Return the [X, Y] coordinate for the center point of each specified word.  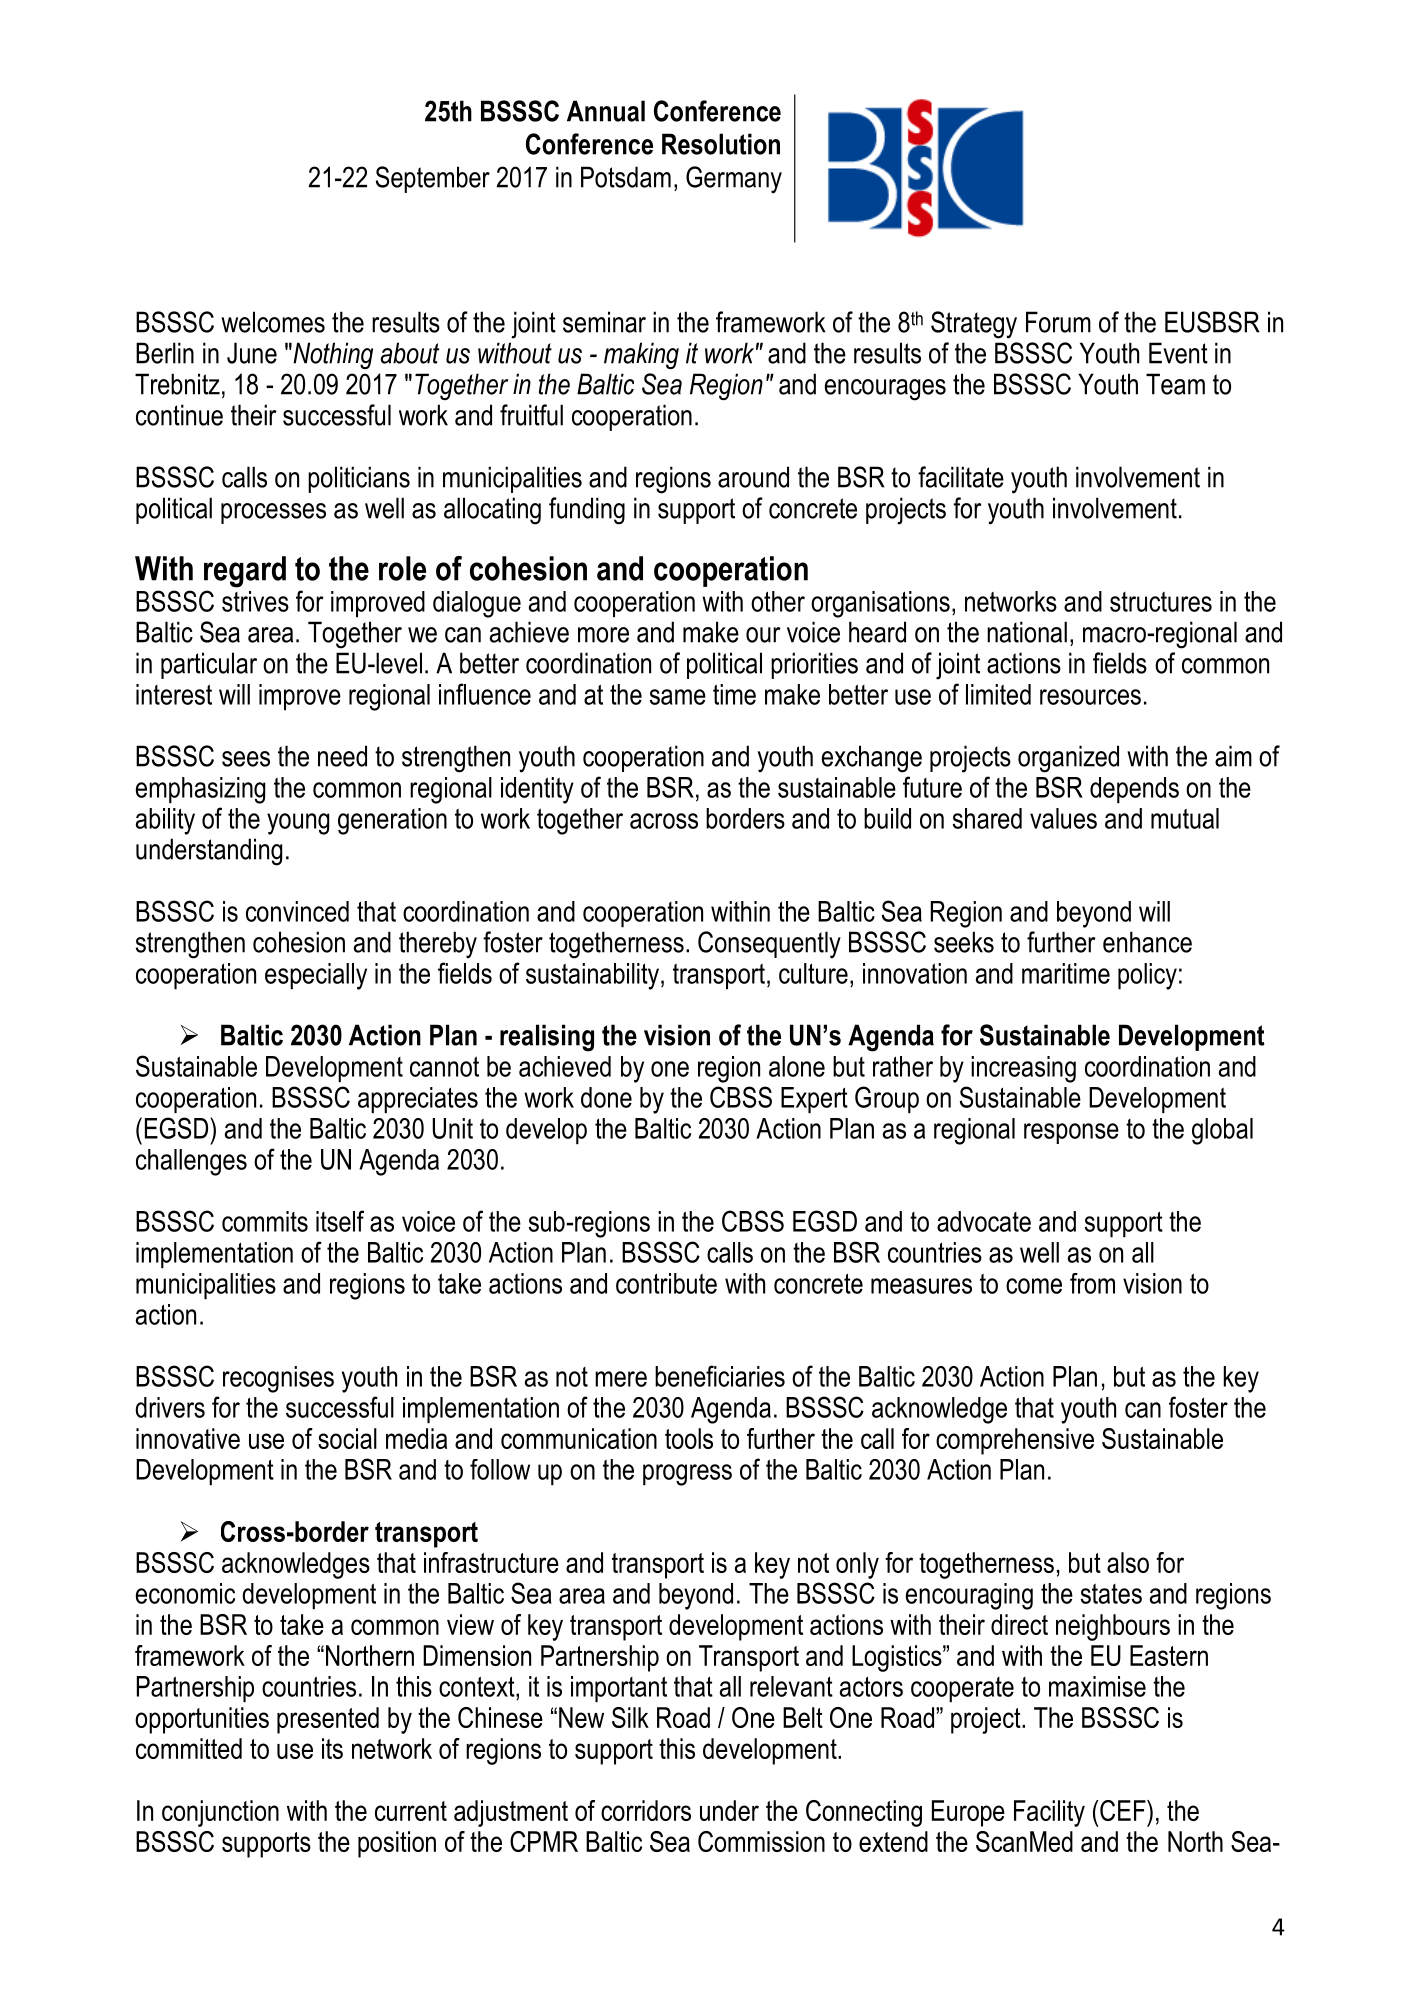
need [342, 756]
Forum [1058, 322]
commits [265, 1221]
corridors [646, 1810]
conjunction [220, 1813]
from [1092, 1283]
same [678, 697]
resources [1090, 697]
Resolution [721, 144]
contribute [666, 1283]
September [433, 179]
